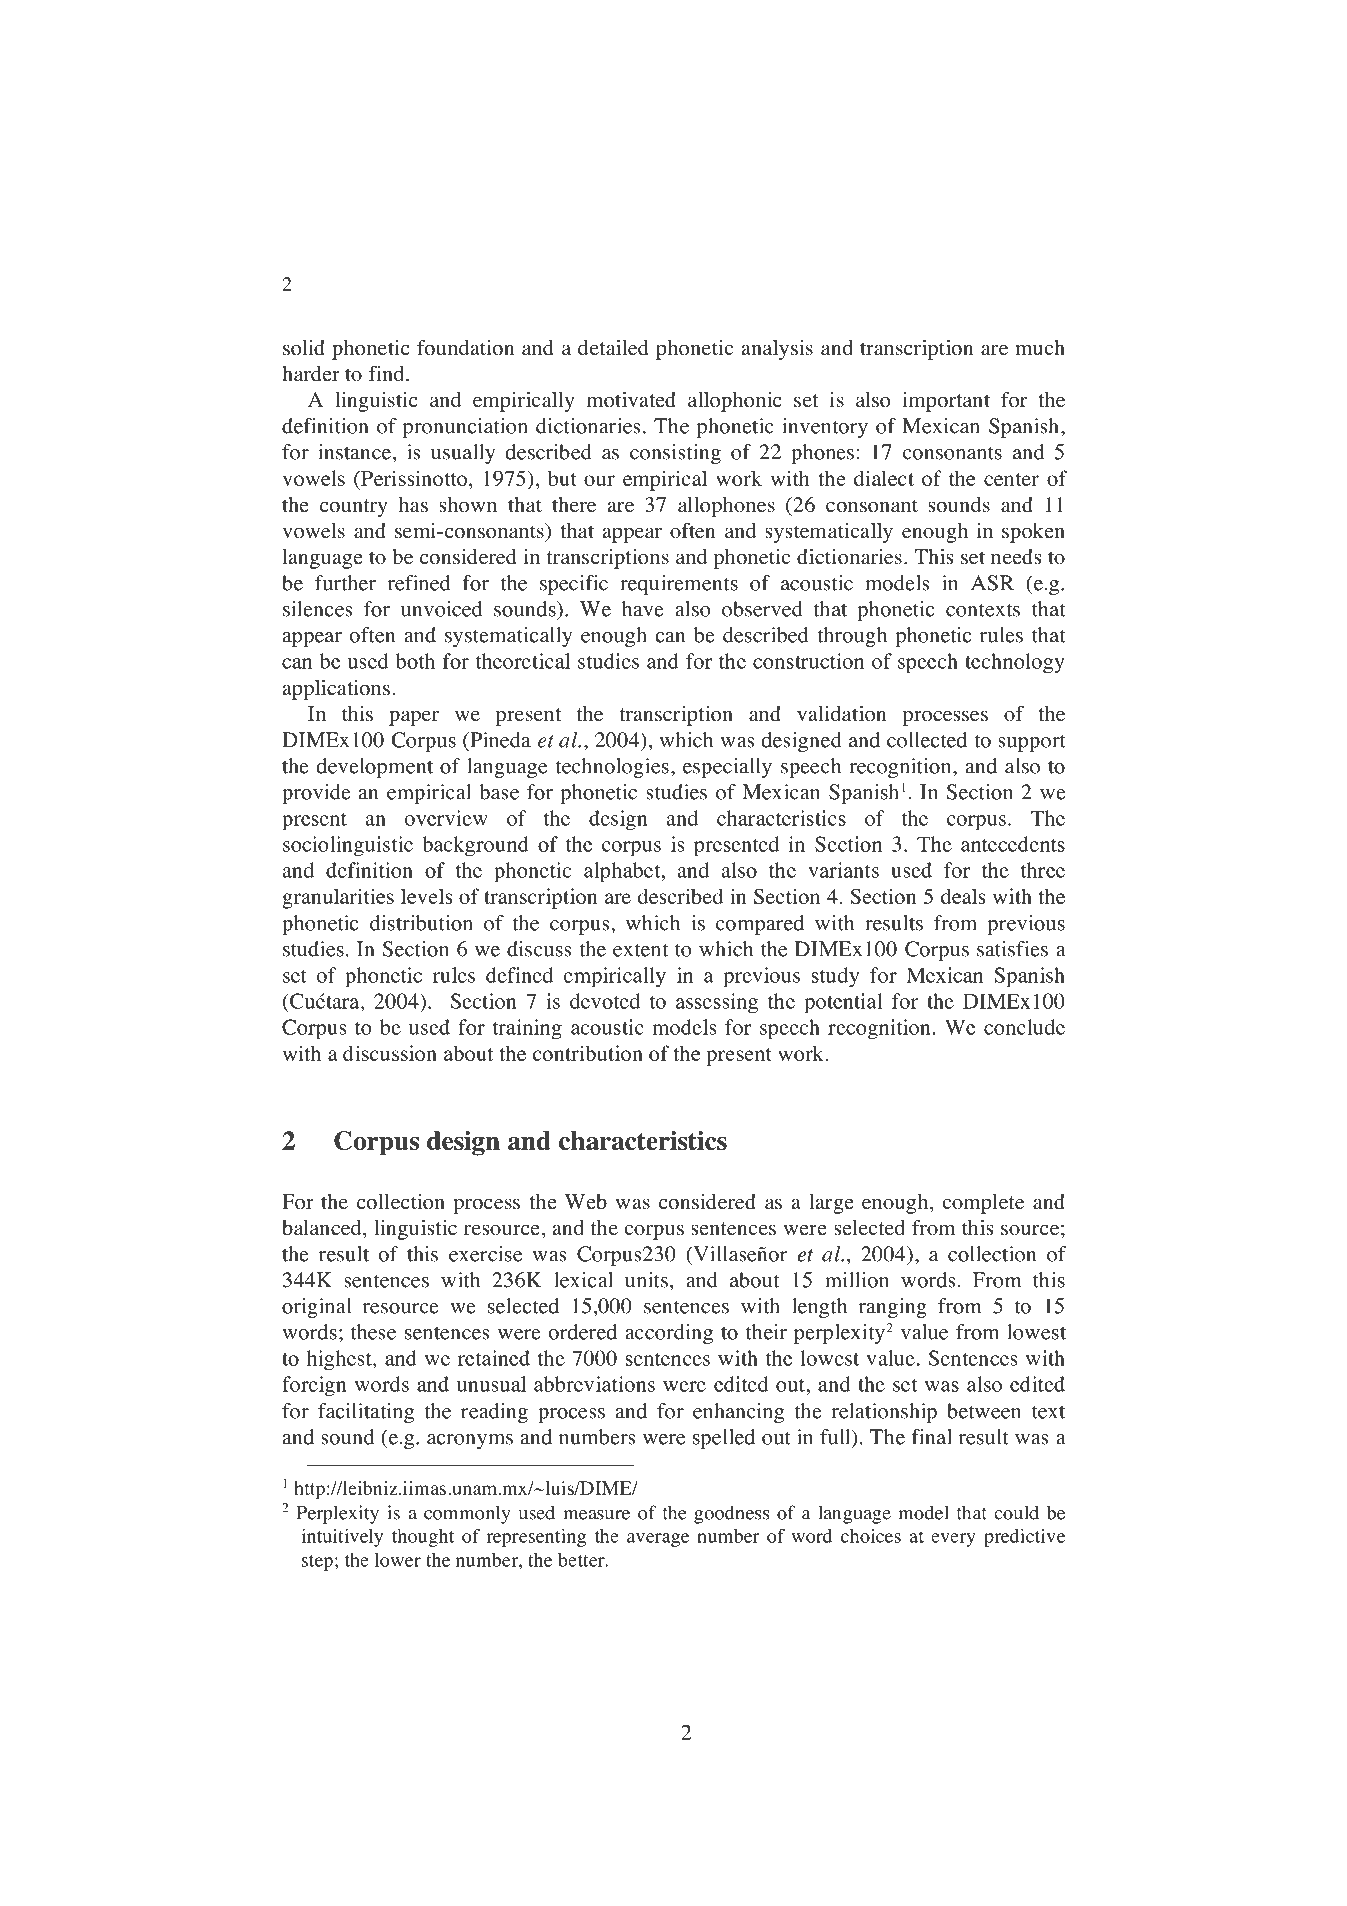  I want to click on every, so click(953, 1540).
